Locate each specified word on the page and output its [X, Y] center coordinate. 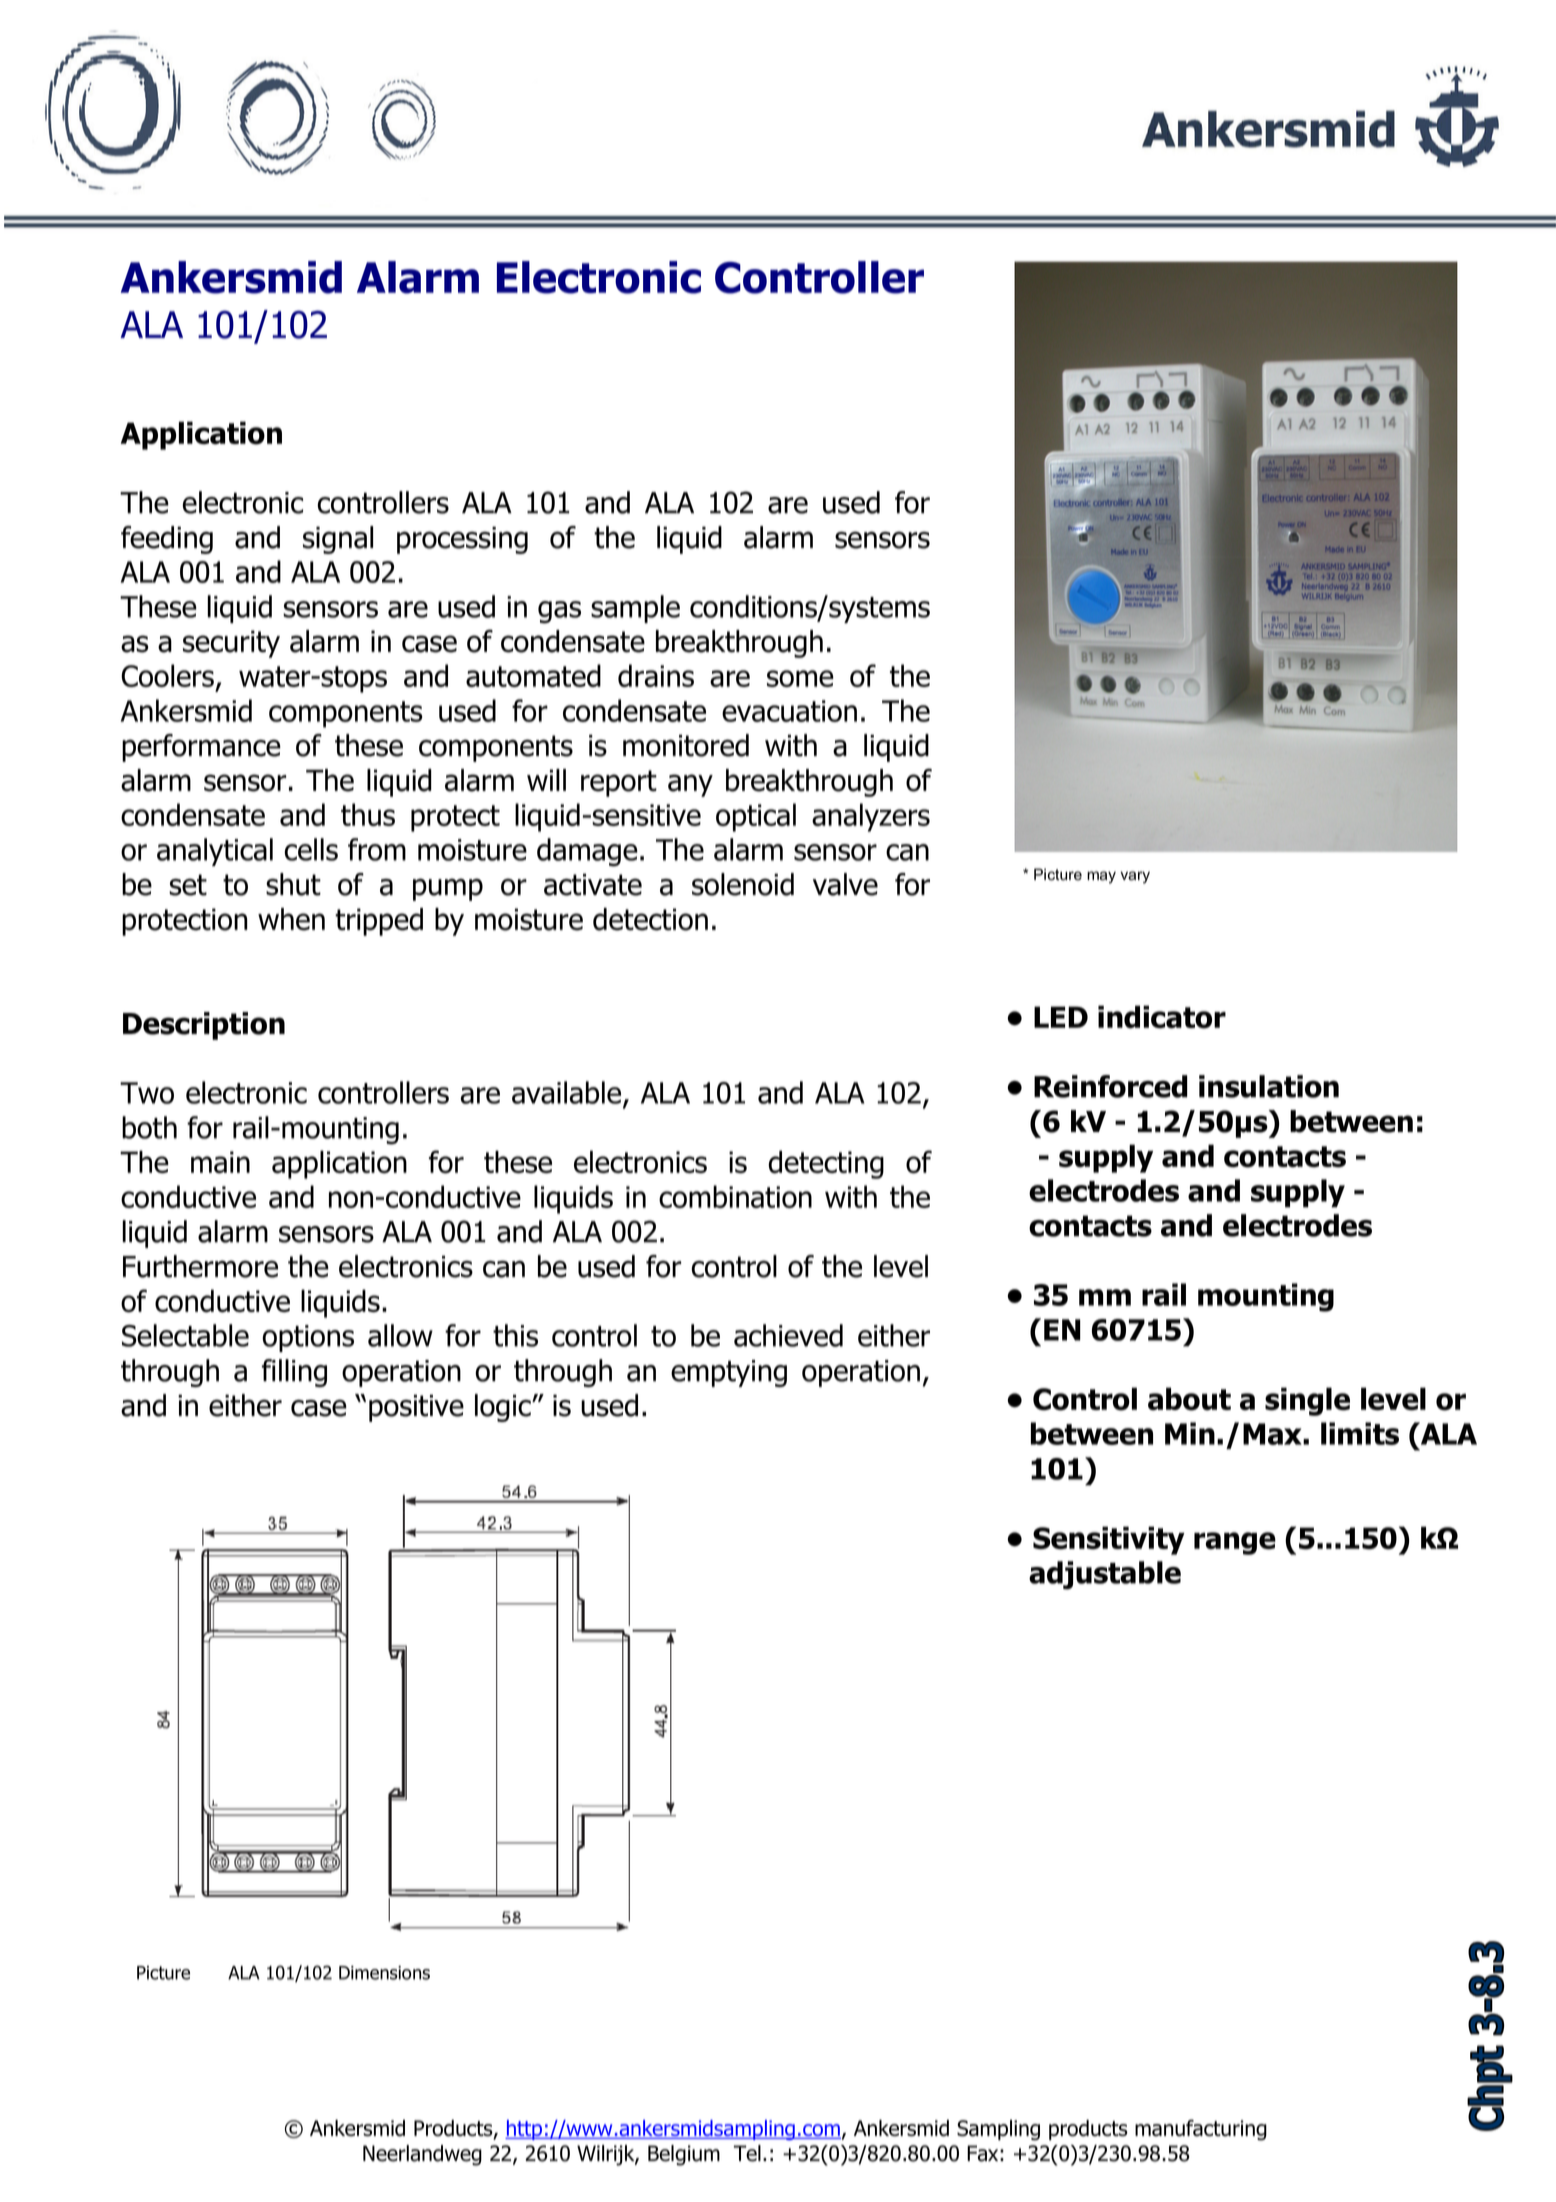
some [800, 678]
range [1235, 1543]
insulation [1269, 1086]
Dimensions [384, 1973]
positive [416, 1408]
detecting [826, 1164]
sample [635, 609]
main [220, 1162]
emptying [729, 1373]
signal [338, 540]
